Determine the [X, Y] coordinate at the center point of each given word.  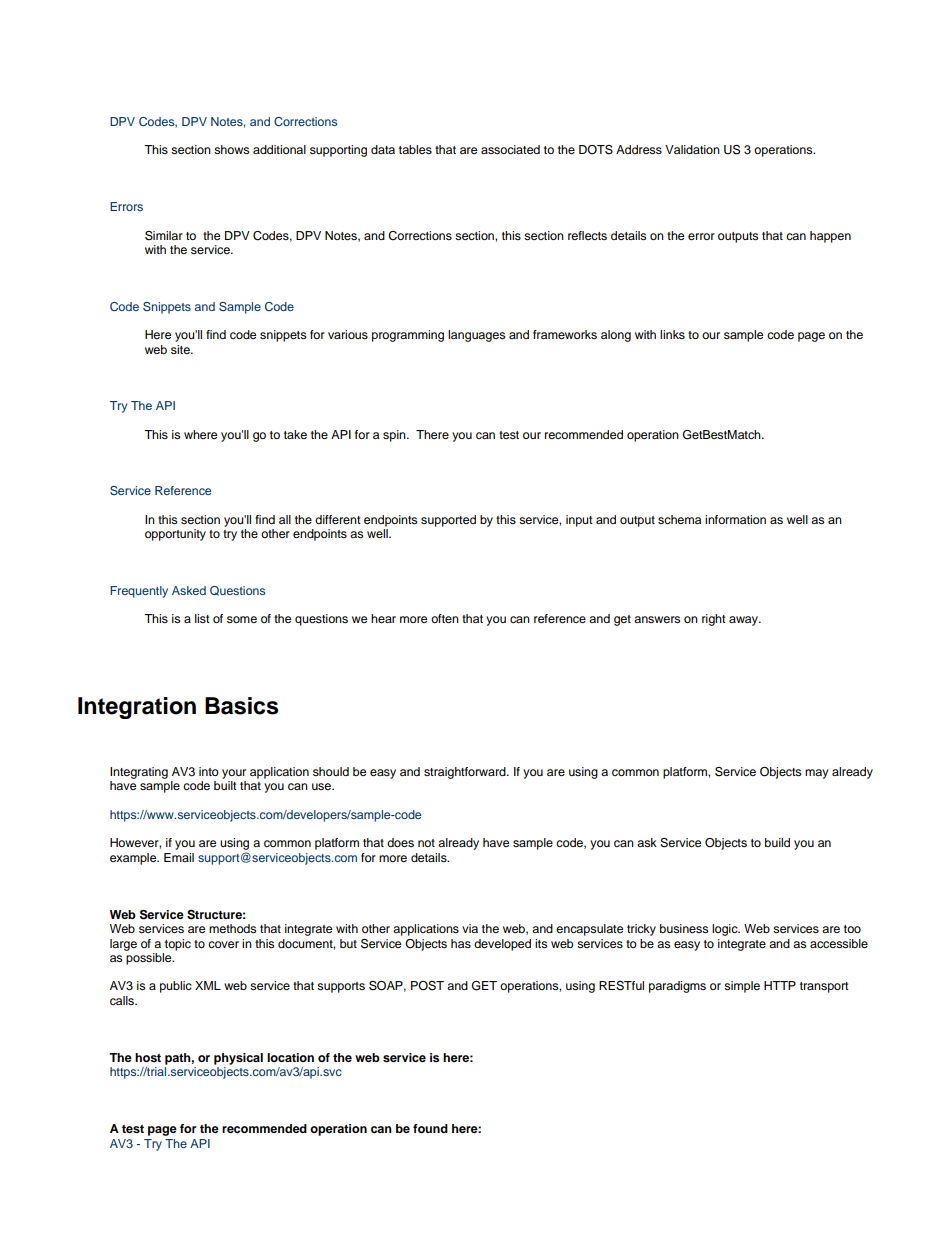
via [470, 928]
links [672, 334]
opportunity [175, 535]
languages [476, 336]
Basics [242, 706]
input [579, 521]
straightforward [466, 773]
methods [232, 928]
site [181, 349]
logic [726, 930]
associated [510, 149]
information [735, 519]
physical [238, 1059]
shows [231, 149]
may [817, 774]
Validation [692, 149]
